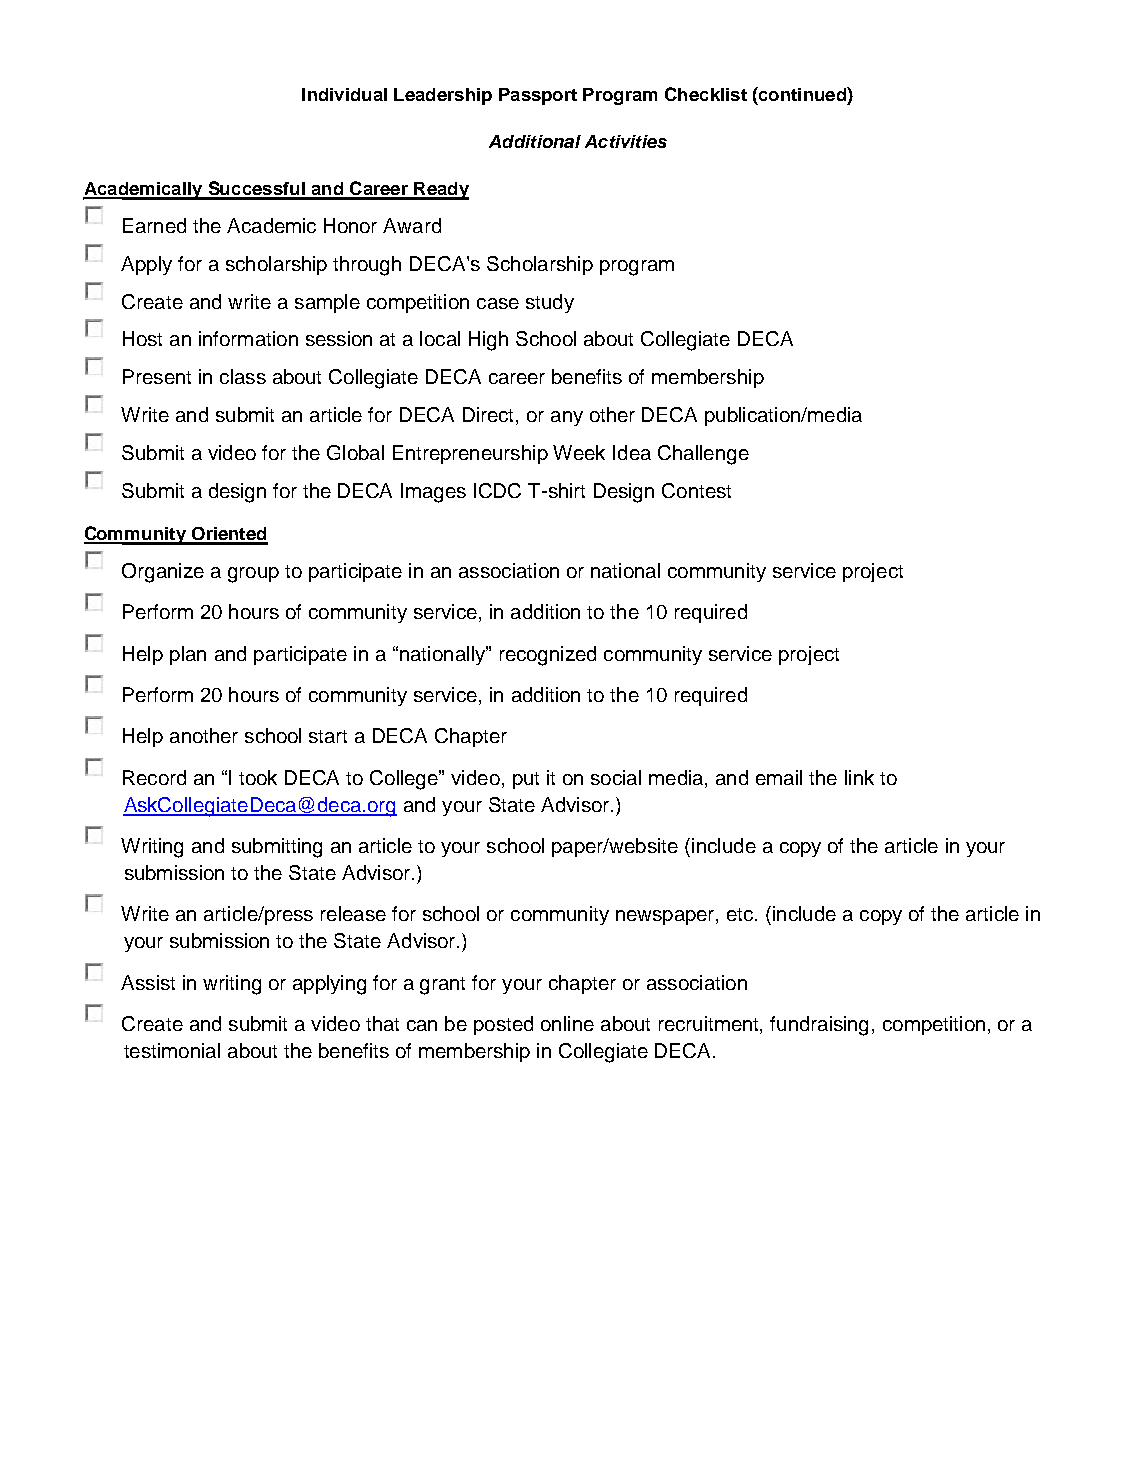 This screenshot has width=1138, height=1472. What do you see at coordinates (706, 94) in the screenshot?
I see `Checklist` at bounding box center [706, 94].
